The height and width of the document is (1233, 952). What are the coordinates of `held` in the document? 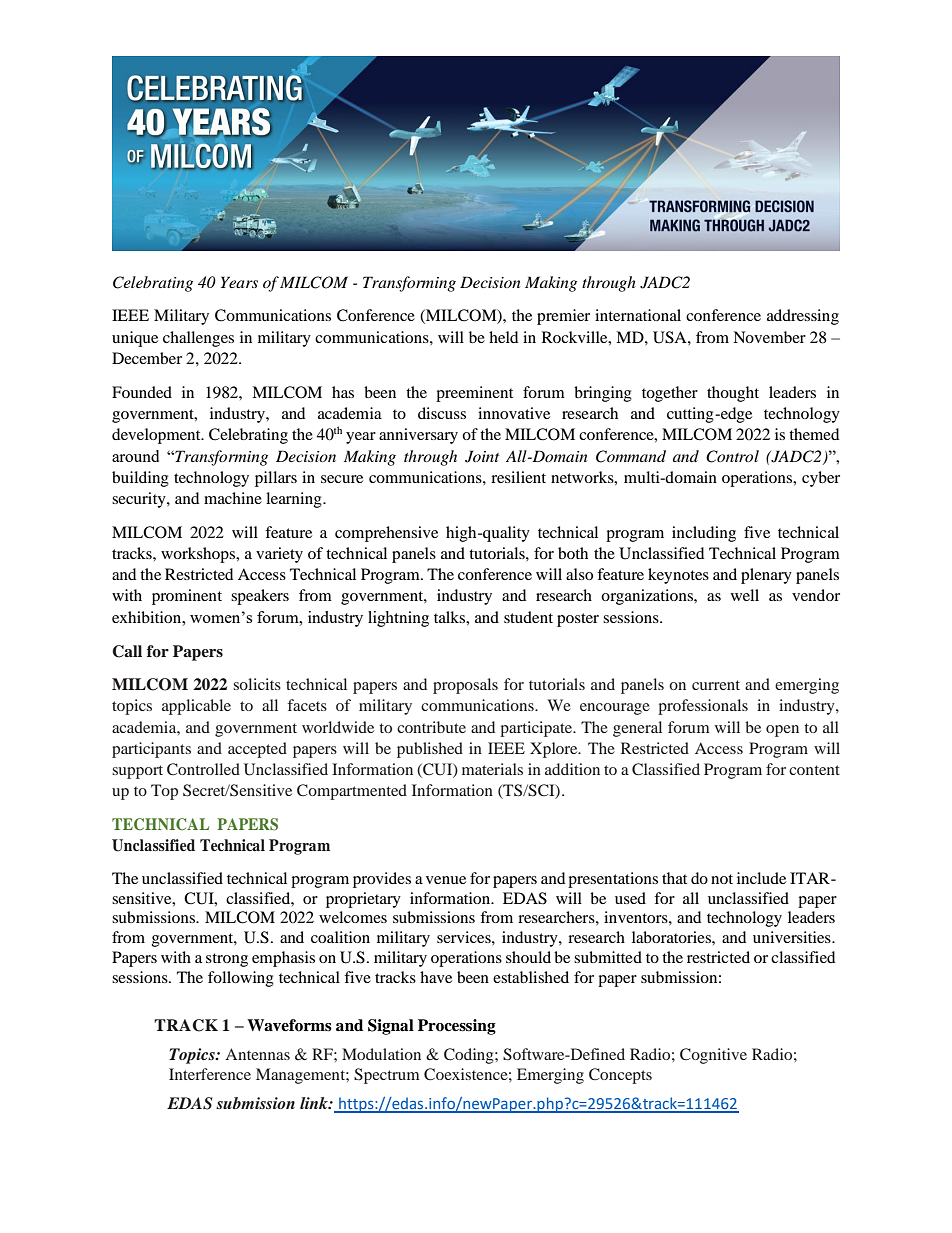 It's located at (503, 337).
